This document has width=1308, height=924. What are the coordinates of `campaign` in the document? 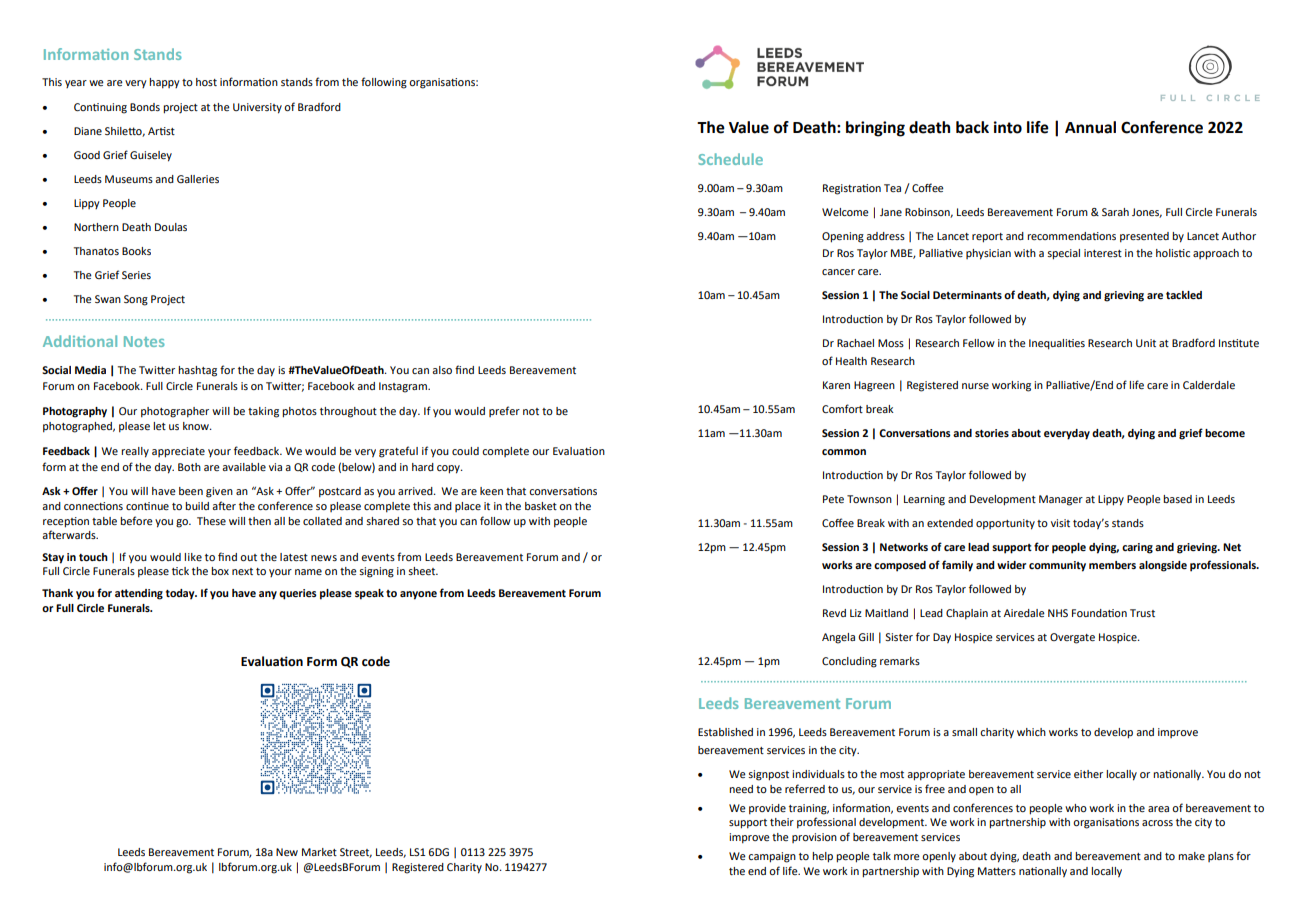 It's located at (772, 857).
